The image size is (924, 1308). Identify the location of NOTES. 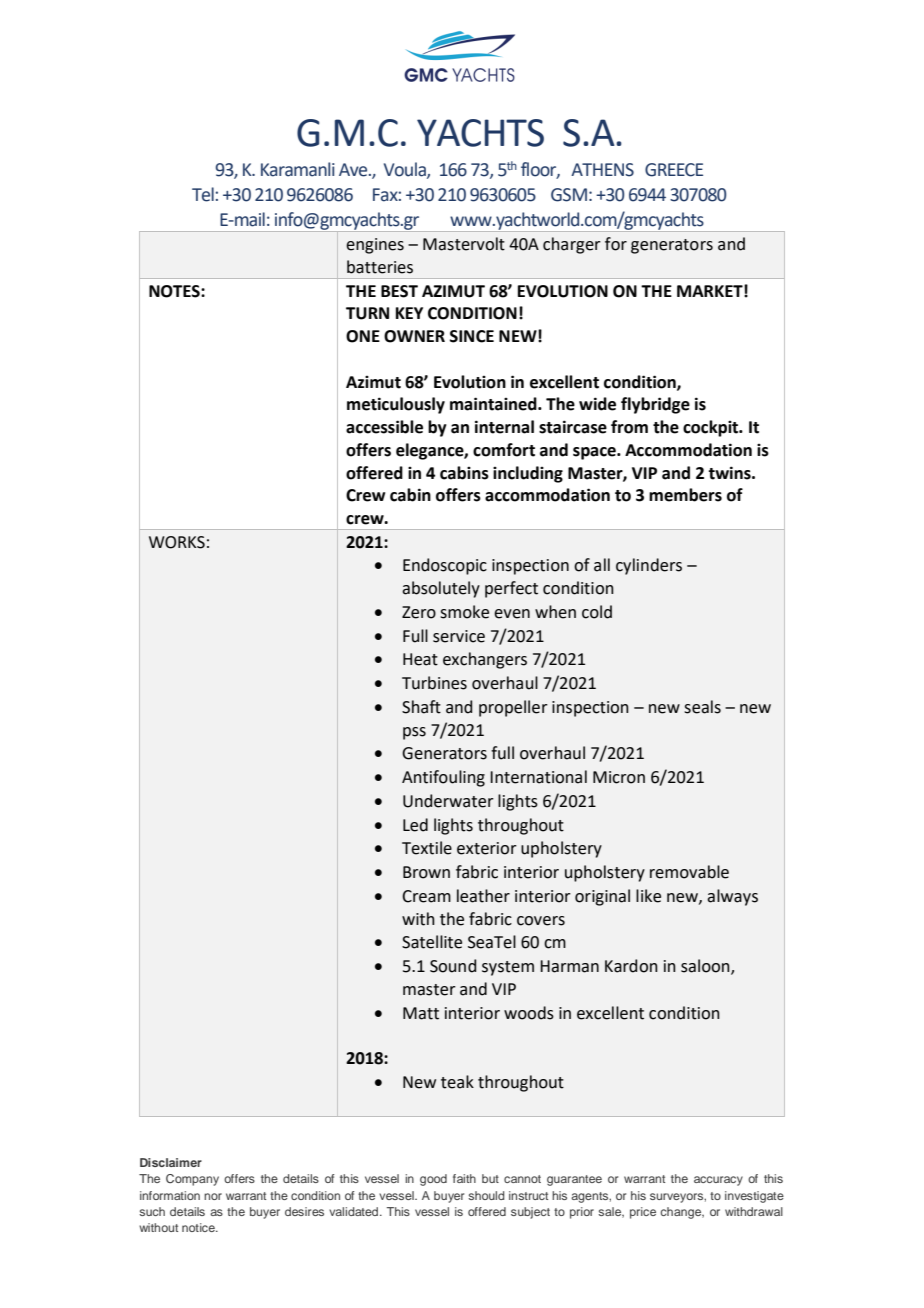
(175, 291).
